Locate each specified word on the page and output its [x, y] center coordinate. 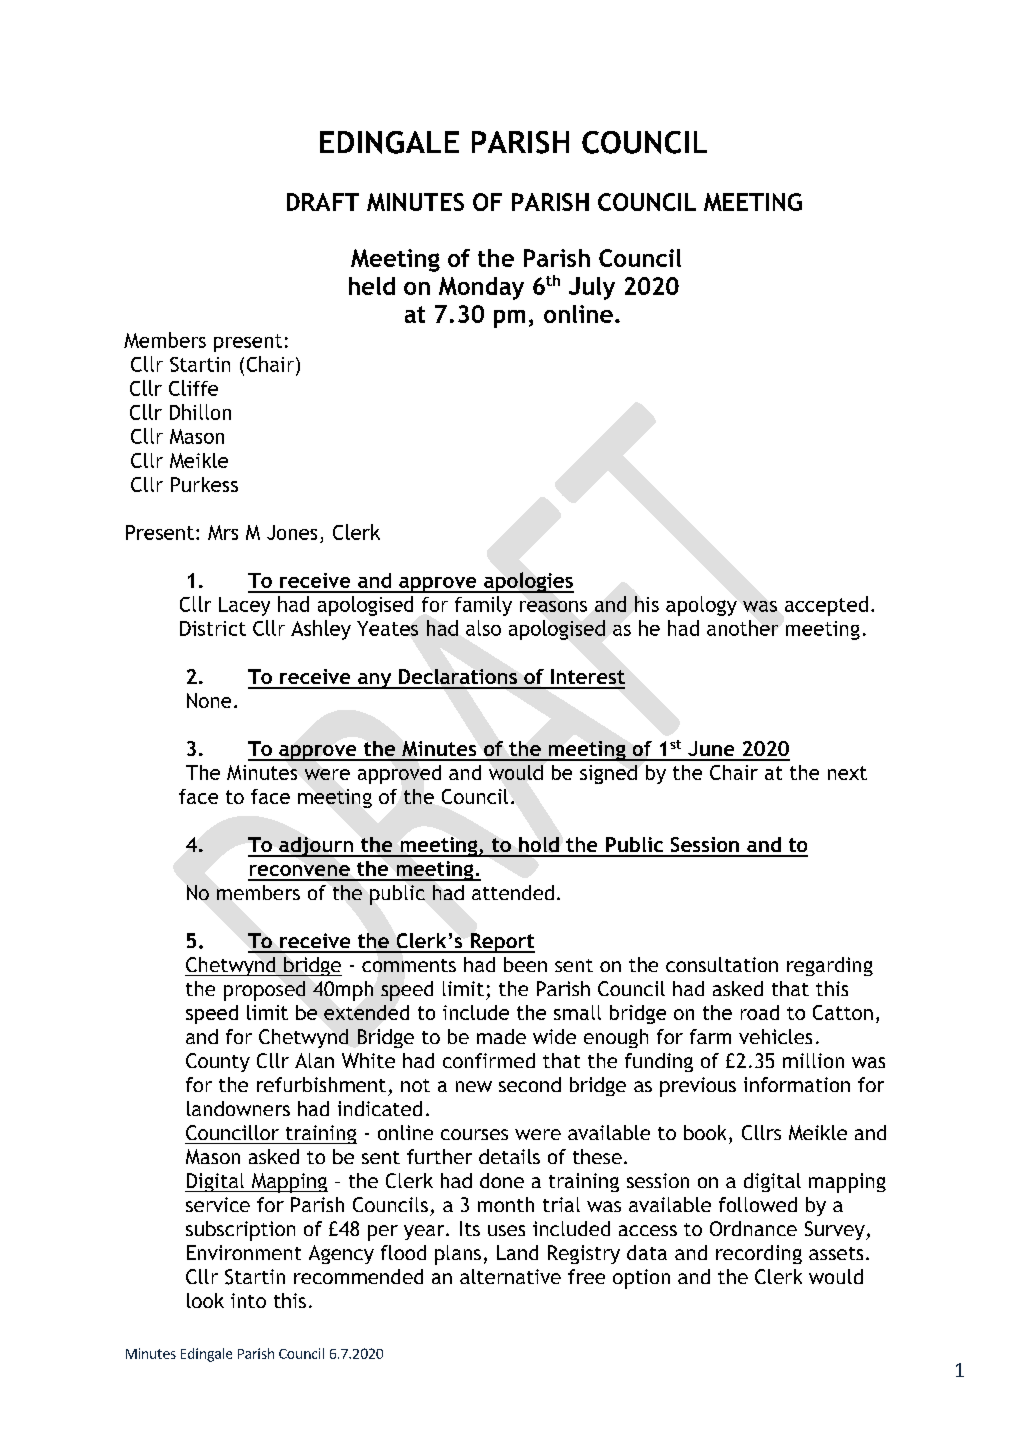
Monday [481, 288]
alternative [510, 1276]
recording [759, 1254]
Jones [292, 532]
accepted [826, 606]
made [501, 1036]
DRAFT [323, 202]
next [847, 773]
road [760, 1012]
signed [608, 774]
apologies [528, 582]
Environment [244, 1252]
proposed [264, 991]
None [209, 700]
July [592, 288]
